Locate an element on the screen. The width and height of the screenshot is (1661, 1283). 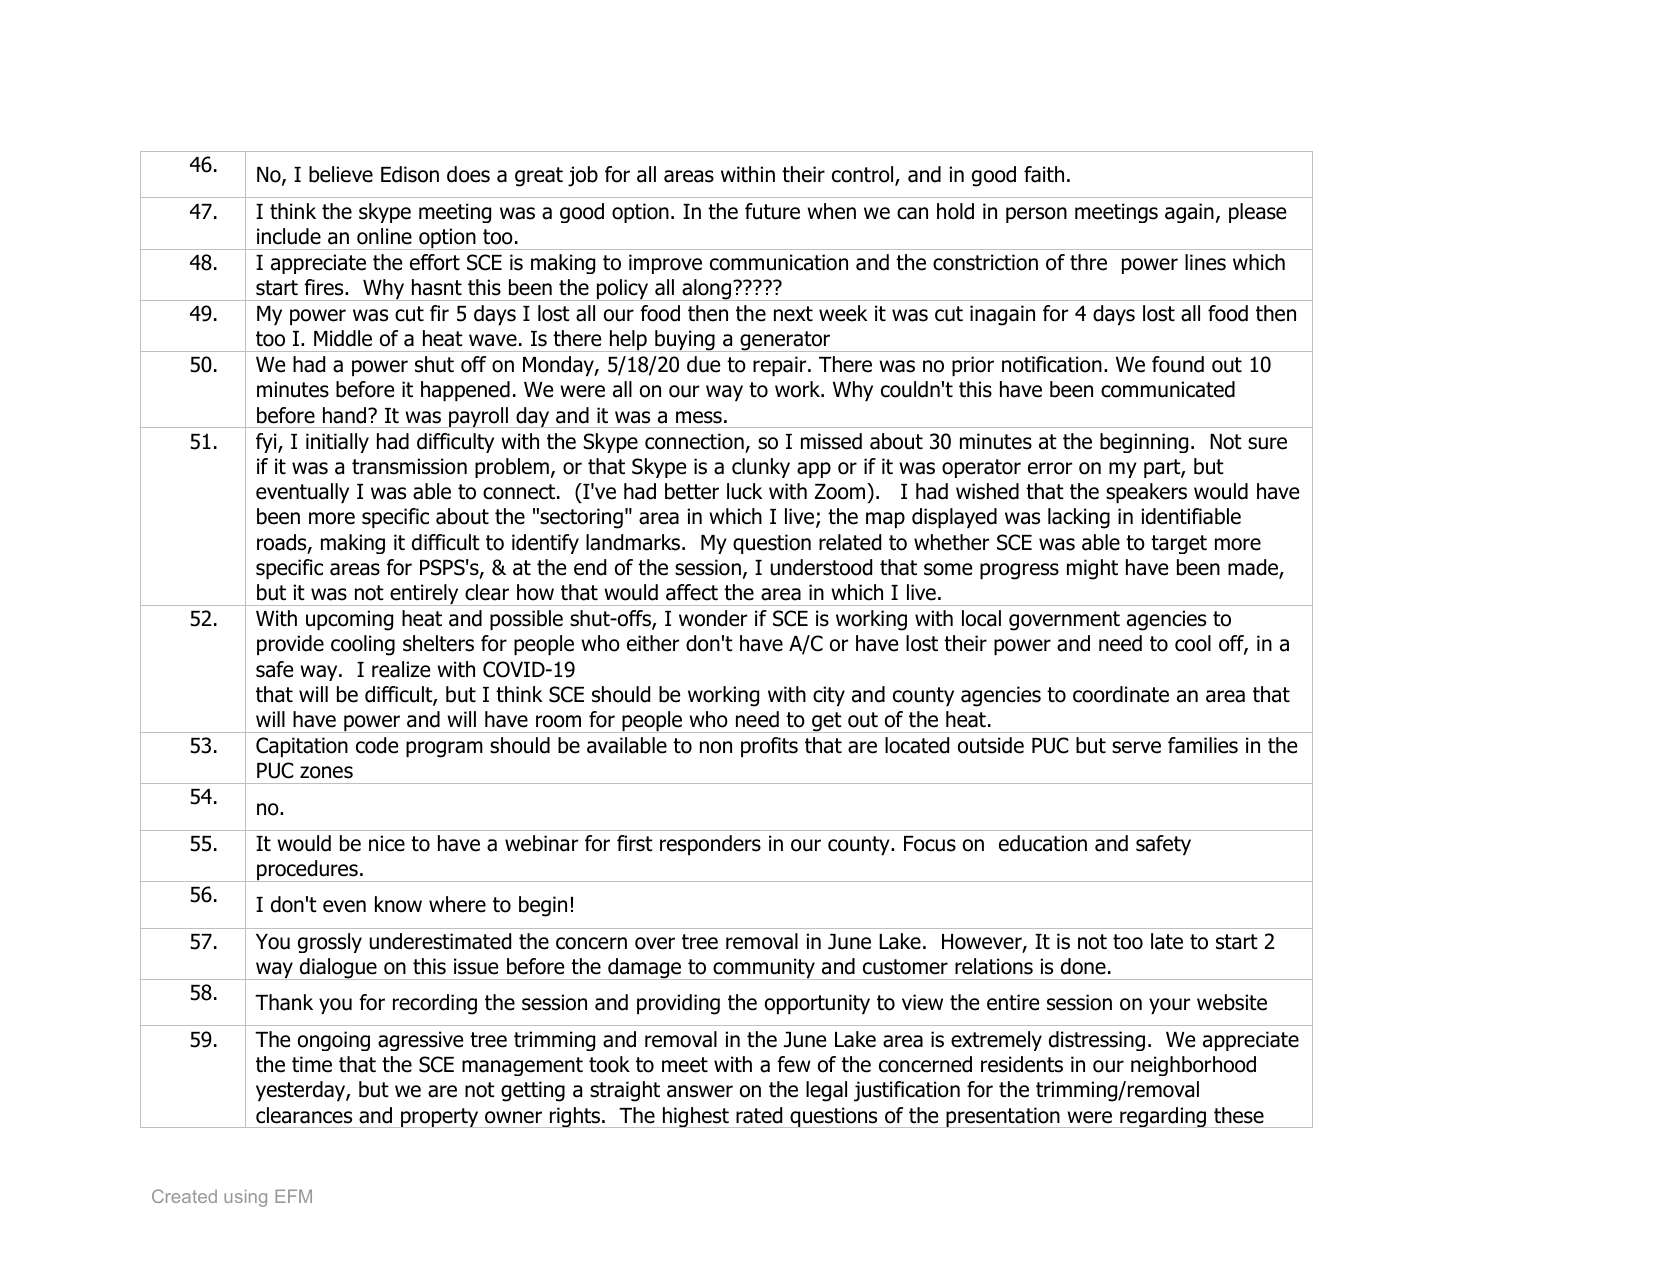
coordinate is located at coordinates (1121, 694).
